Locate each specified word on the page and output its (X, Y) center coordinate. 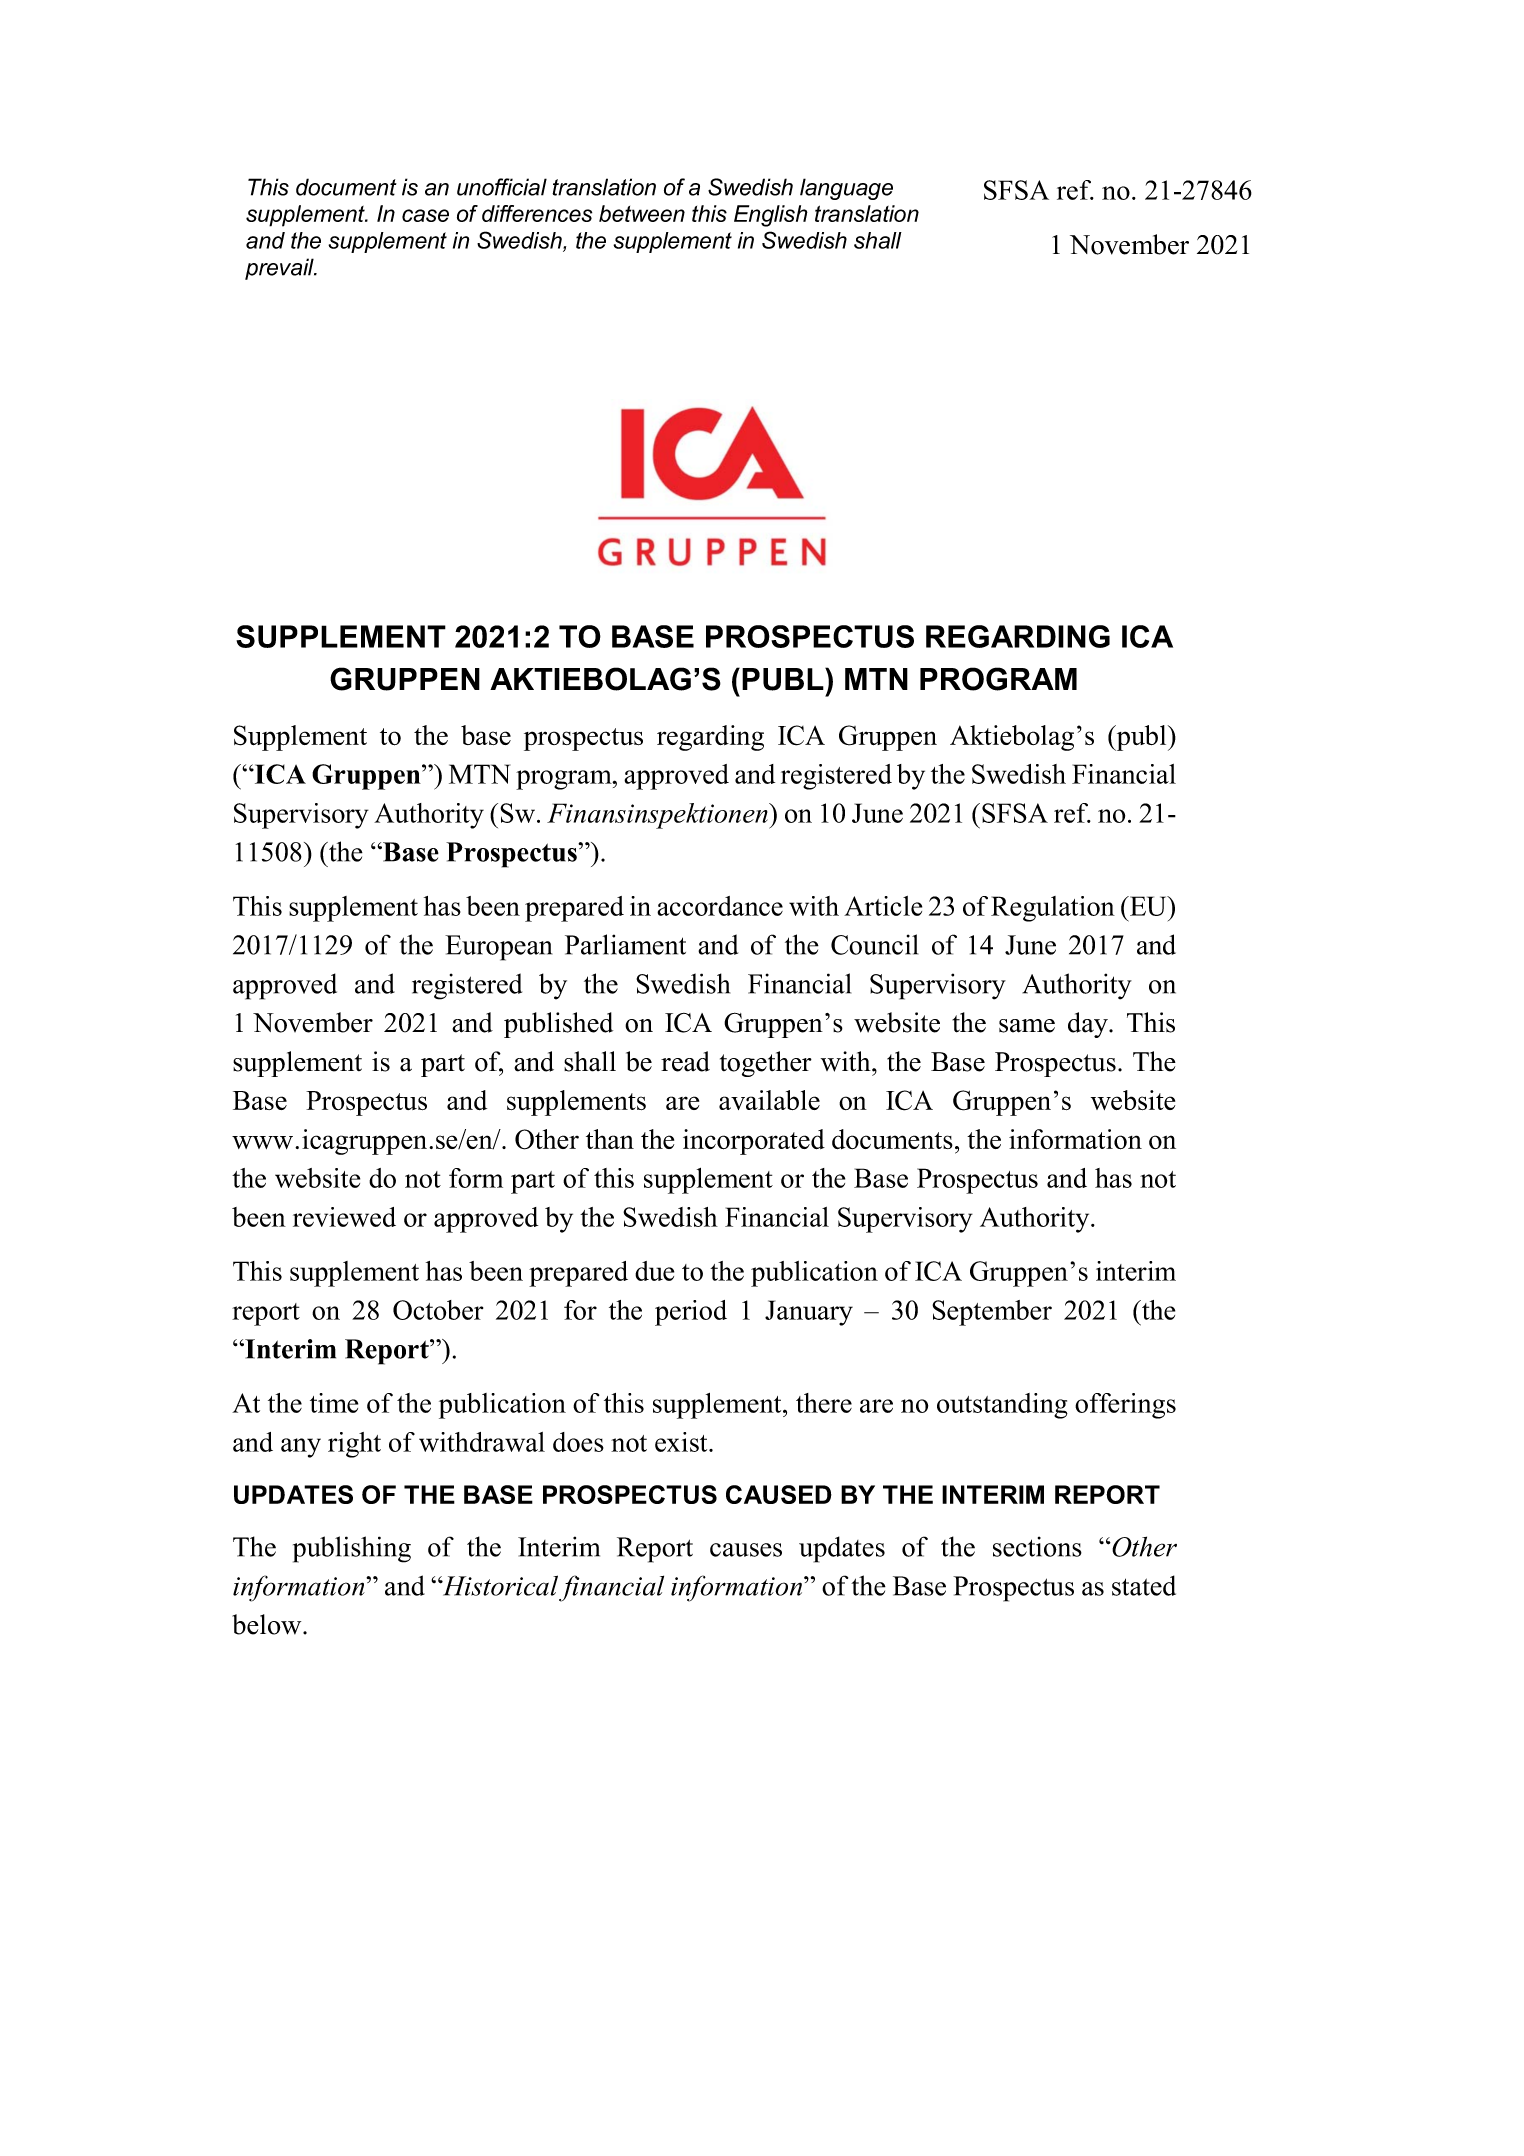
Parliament (625, 944)
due (654, 1271)
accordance (720, 906)
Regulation (1053, 909)
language (846, 189)
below (268, 1624)
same (1027, 1026)
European (498, 948)
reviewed (344, 1217)
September (992, 1313)
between (642, 213)
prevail (280, 269)
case (425, 215)
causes (746, 1550)
